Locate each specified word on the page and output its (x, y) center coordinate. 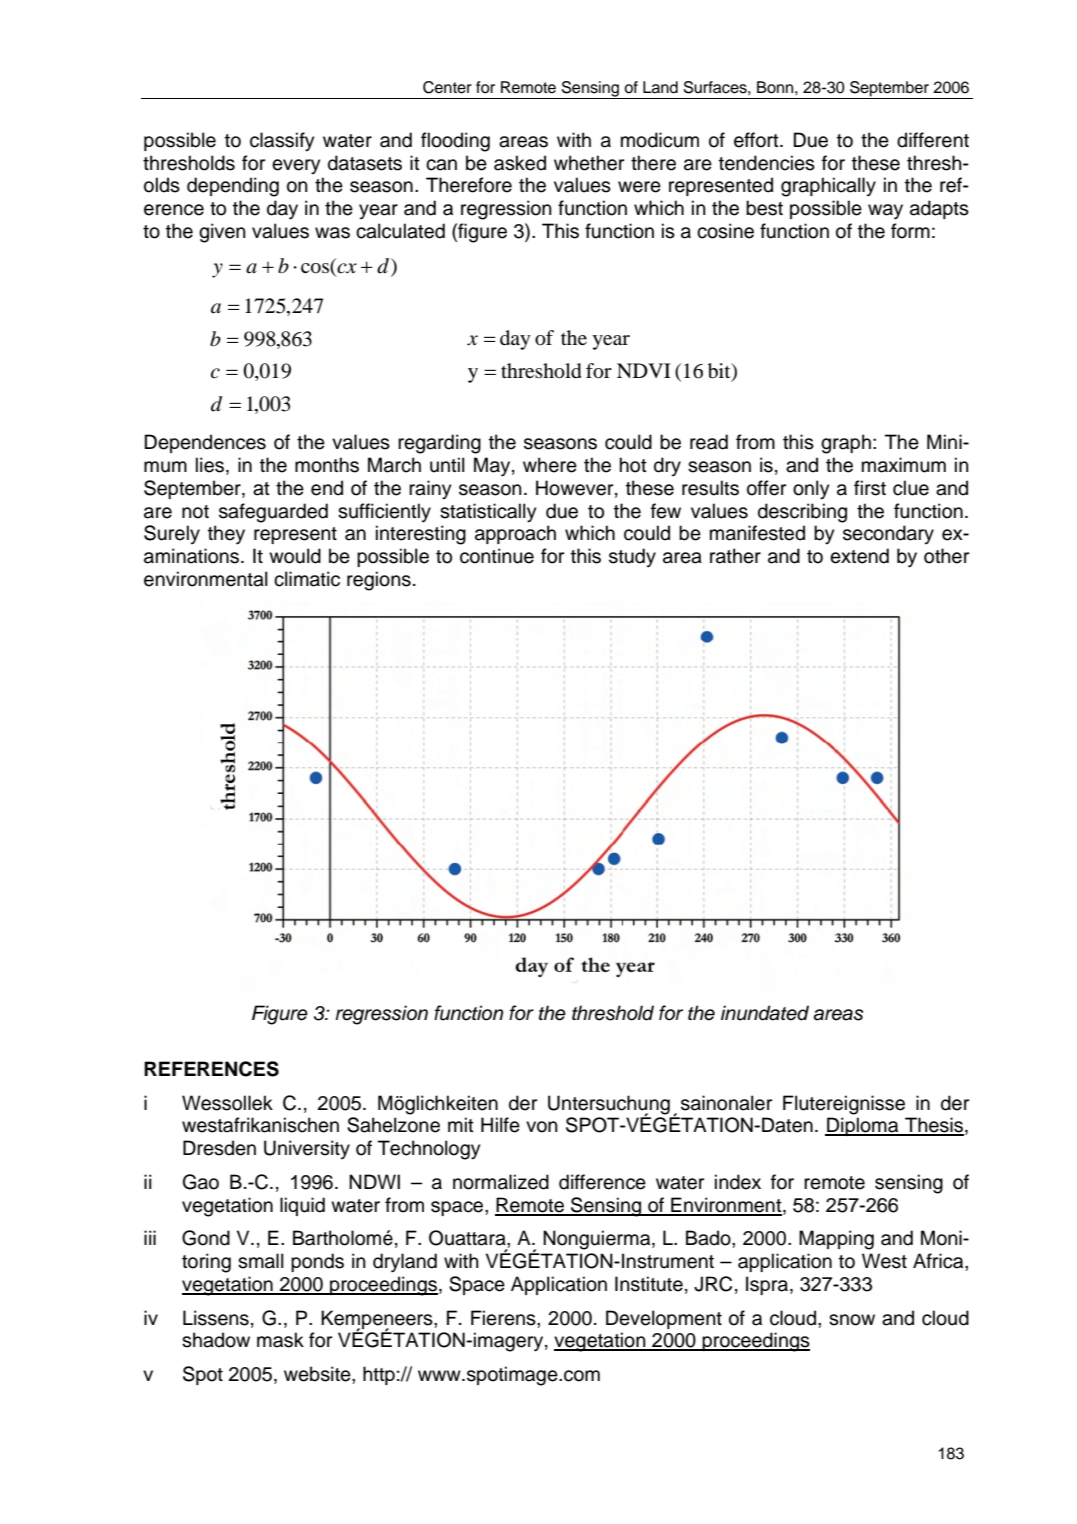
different (933, 140)
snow (852, 1320)
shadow (216, 1340)
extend (859, 556)
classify (282, 142)
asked (520, 163)
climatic (307, 579)
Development (664, 1319)
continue (497, 556)
